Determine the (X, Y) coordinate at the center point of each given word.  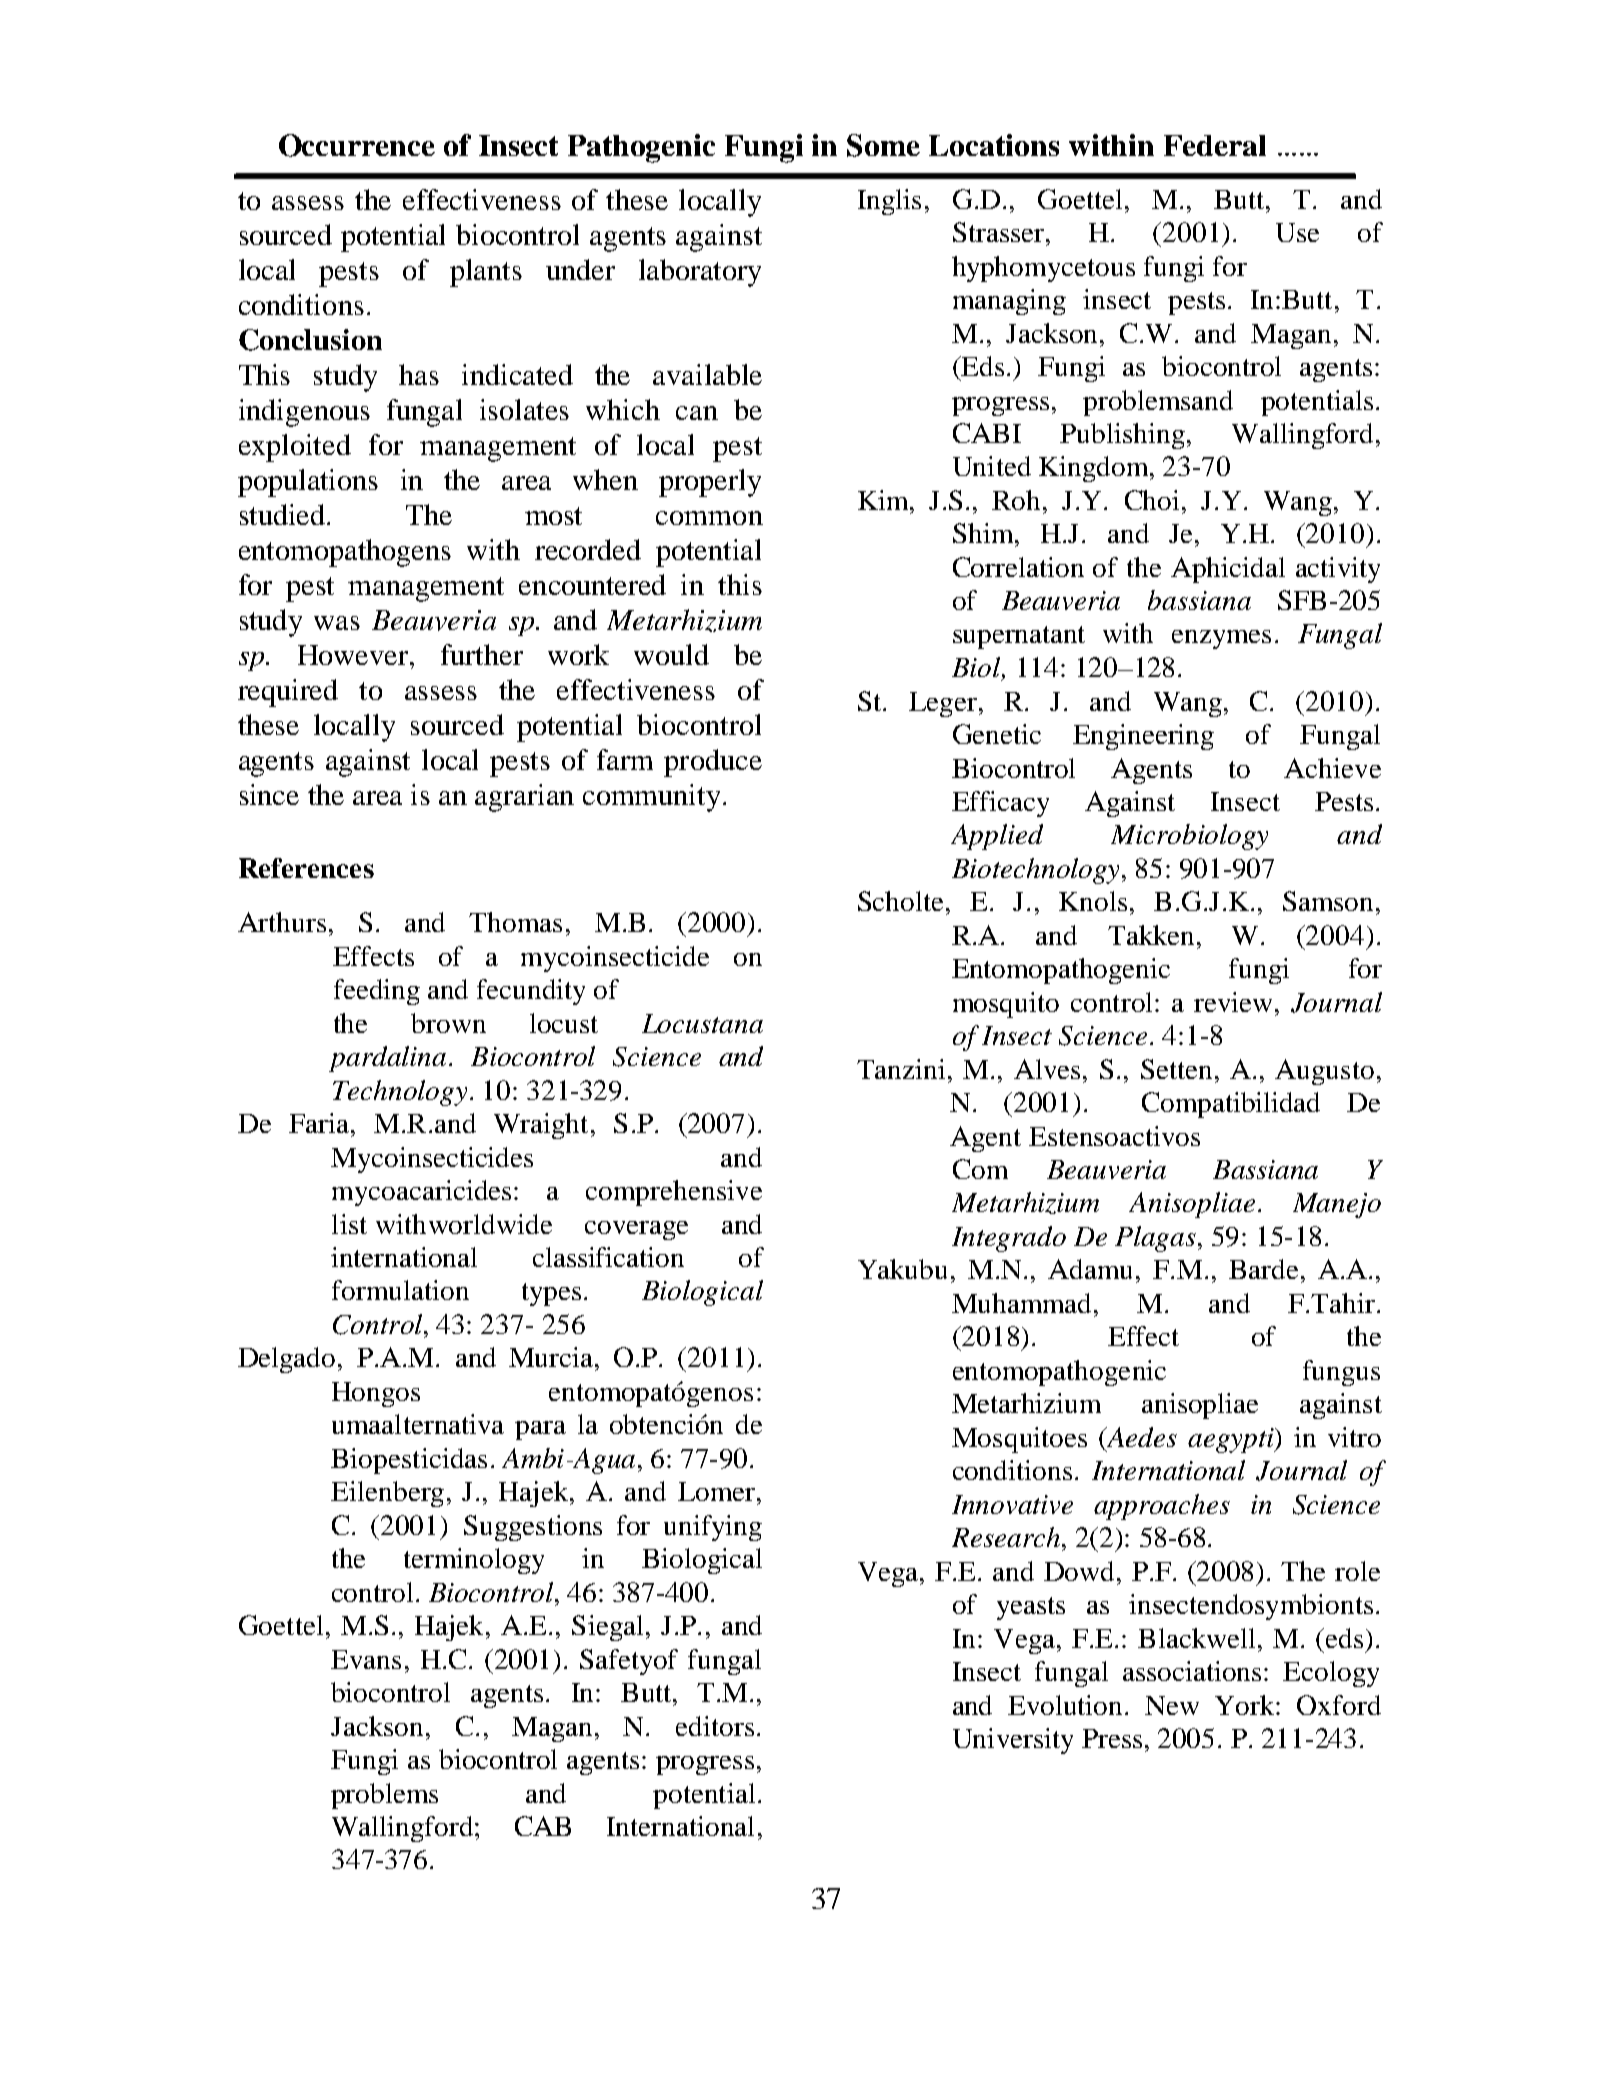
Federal (1215, 145)
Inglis (889, 202)
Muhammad (1021, 1303)
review (1233, 1002)
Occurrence (357, 145)
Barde (1263, 1269)
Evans (366, 1659)
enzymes (1221, 639)
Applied (997, 837)
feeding (377, 992)
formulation (400, 1290)
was (337, 623)
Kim (884, 500)
